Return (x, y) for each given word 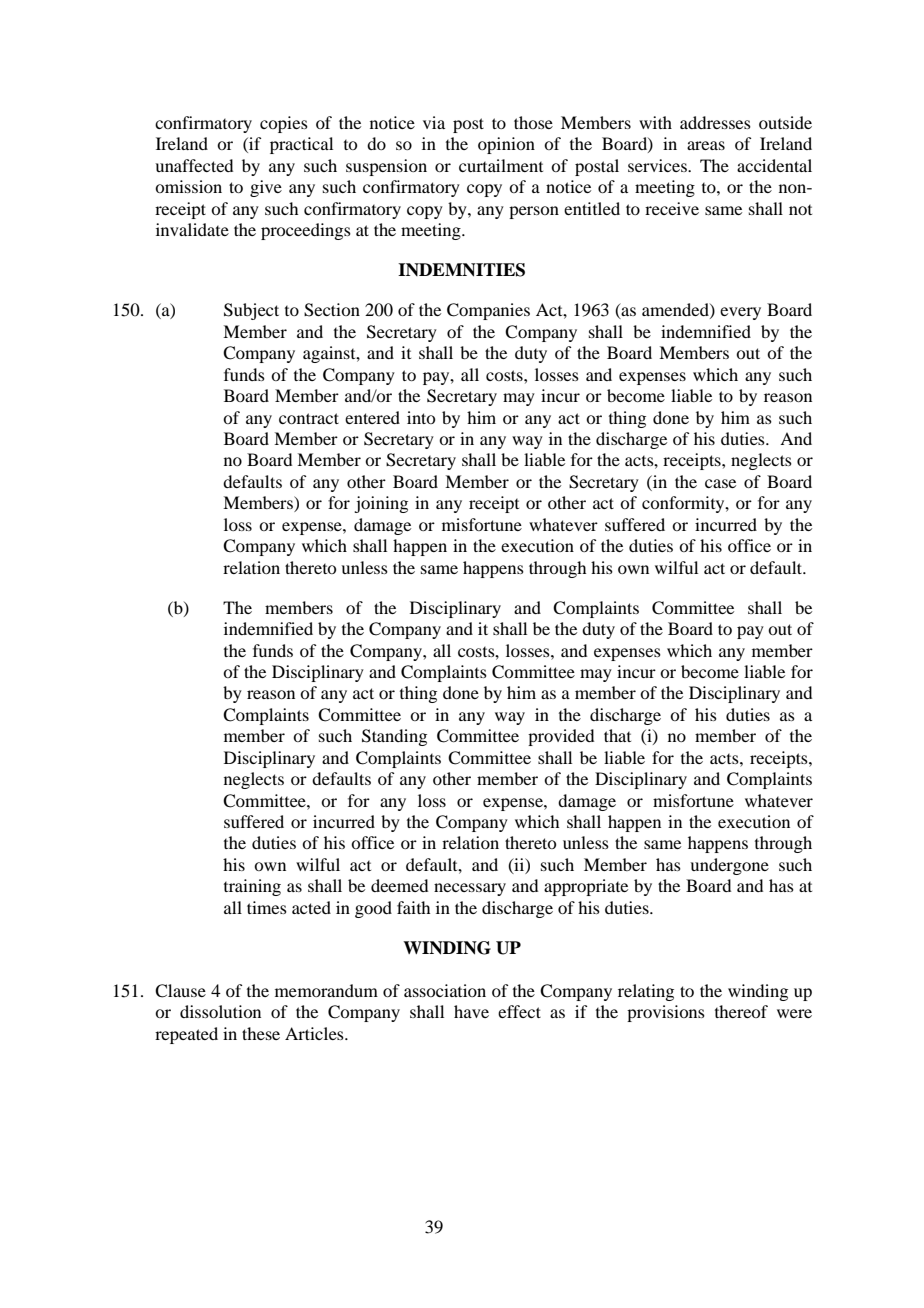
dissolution (220, 1011)
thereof (741, 1011)
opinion (506, 145)
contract (309, 418)
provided (561, 737)
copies (284, 124)
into (421, 417)
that (617, 735)
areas (706, 145)
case (720, 483)
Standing (394, 737)
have (471, 1011)
